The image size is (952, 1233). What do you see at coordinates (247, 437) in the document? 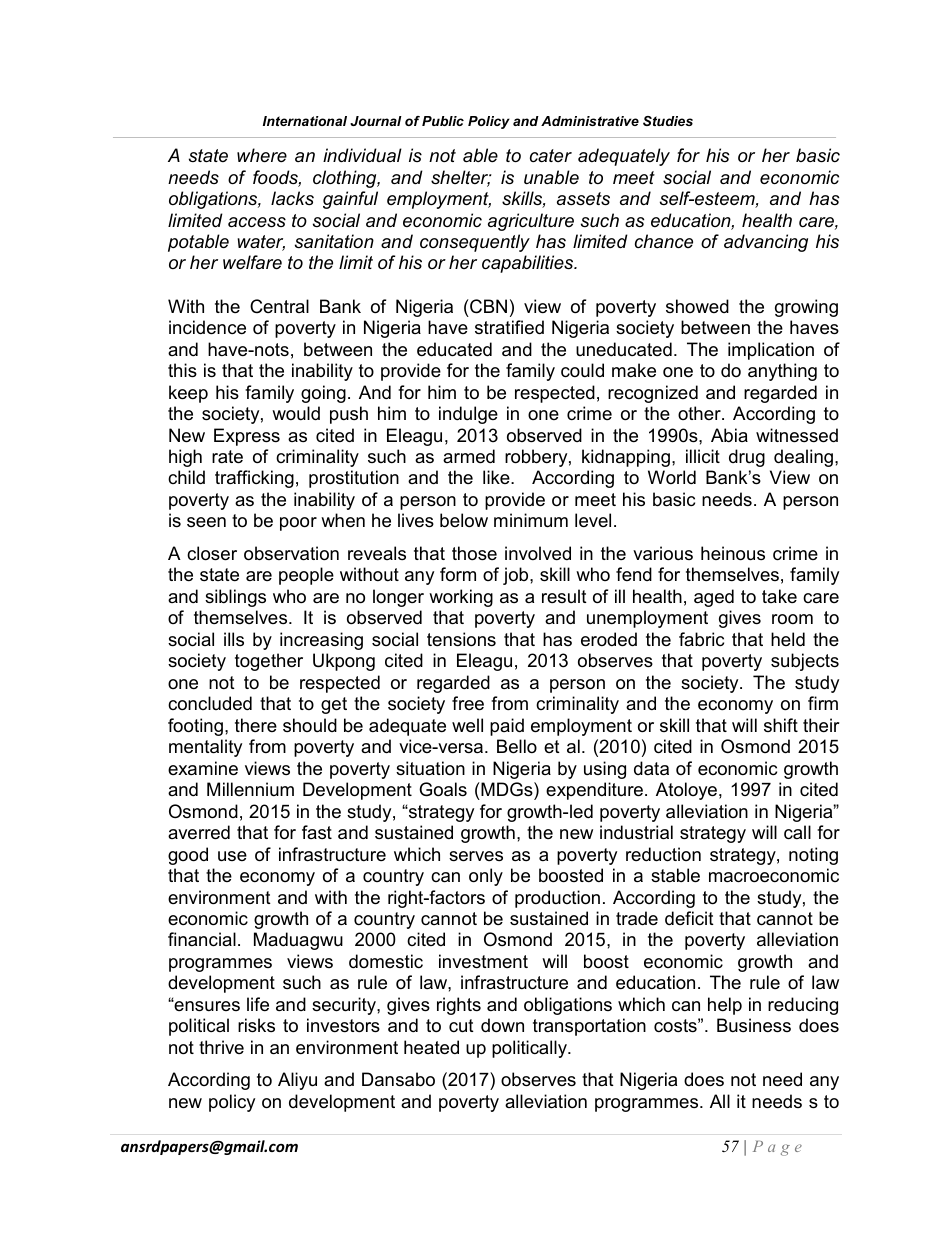
I see `Express` at bounding box center [247, 437].
